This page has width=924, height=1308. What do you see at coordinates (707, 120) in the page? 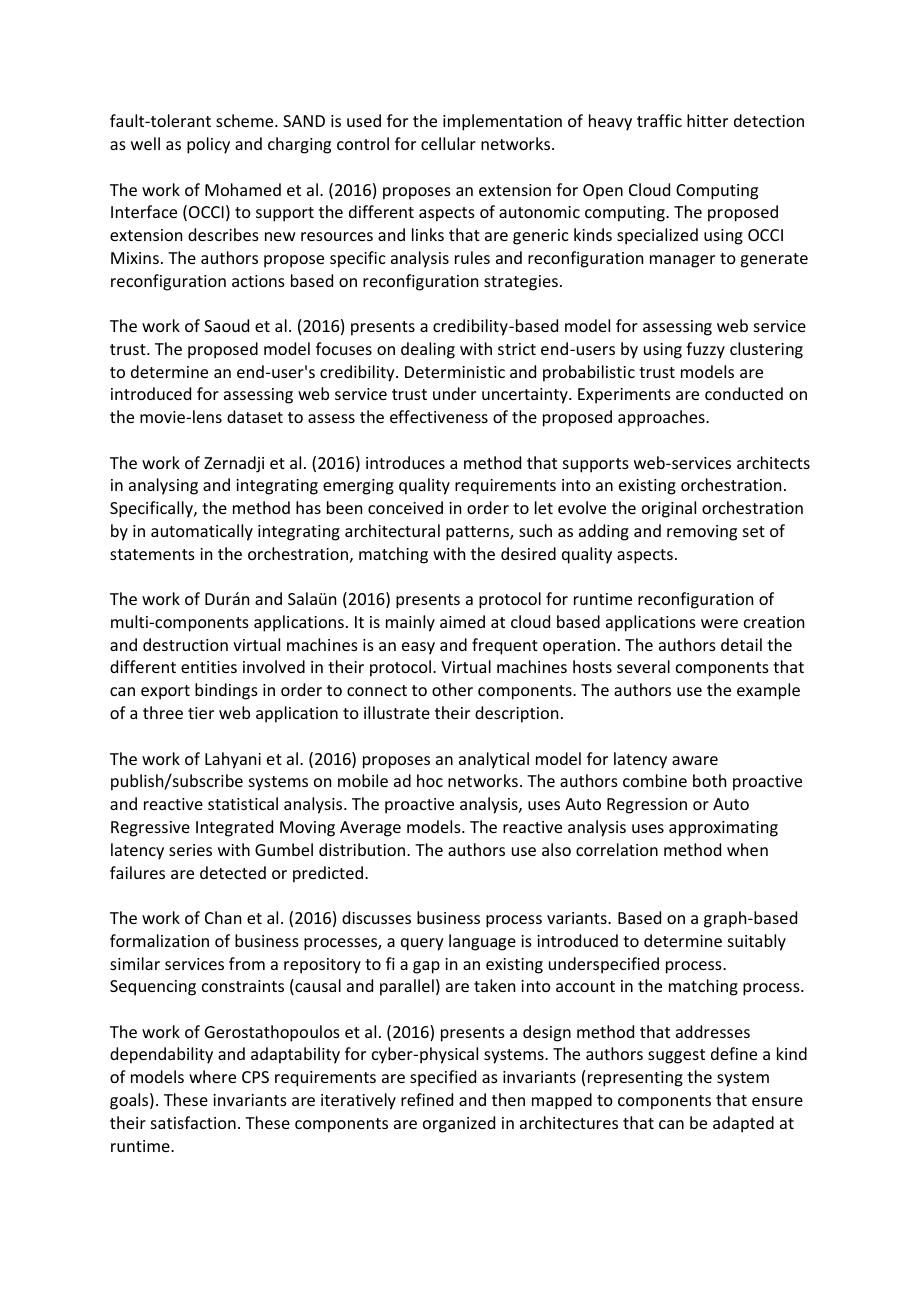
I see `hitter` at bounding box center [707, 120].
